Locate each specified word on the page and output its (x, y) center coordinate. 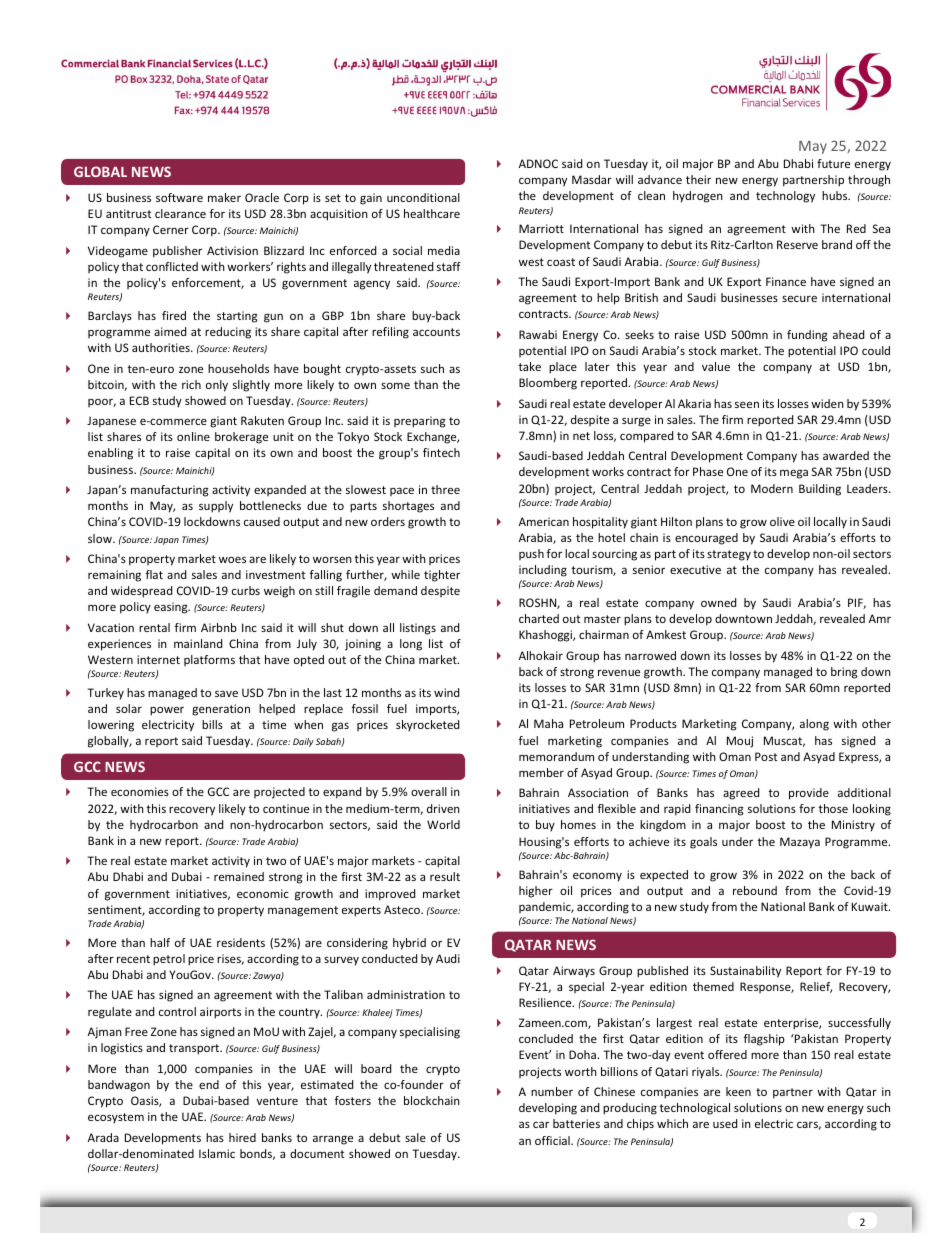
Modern (772, 488)
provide (809, 794)
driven (443, 808)
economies (140, 791)
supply (216, 507)
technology (785, 197)
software (179, 197)
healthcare (432, 213)
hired (242, 1137)
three (445, 489)
